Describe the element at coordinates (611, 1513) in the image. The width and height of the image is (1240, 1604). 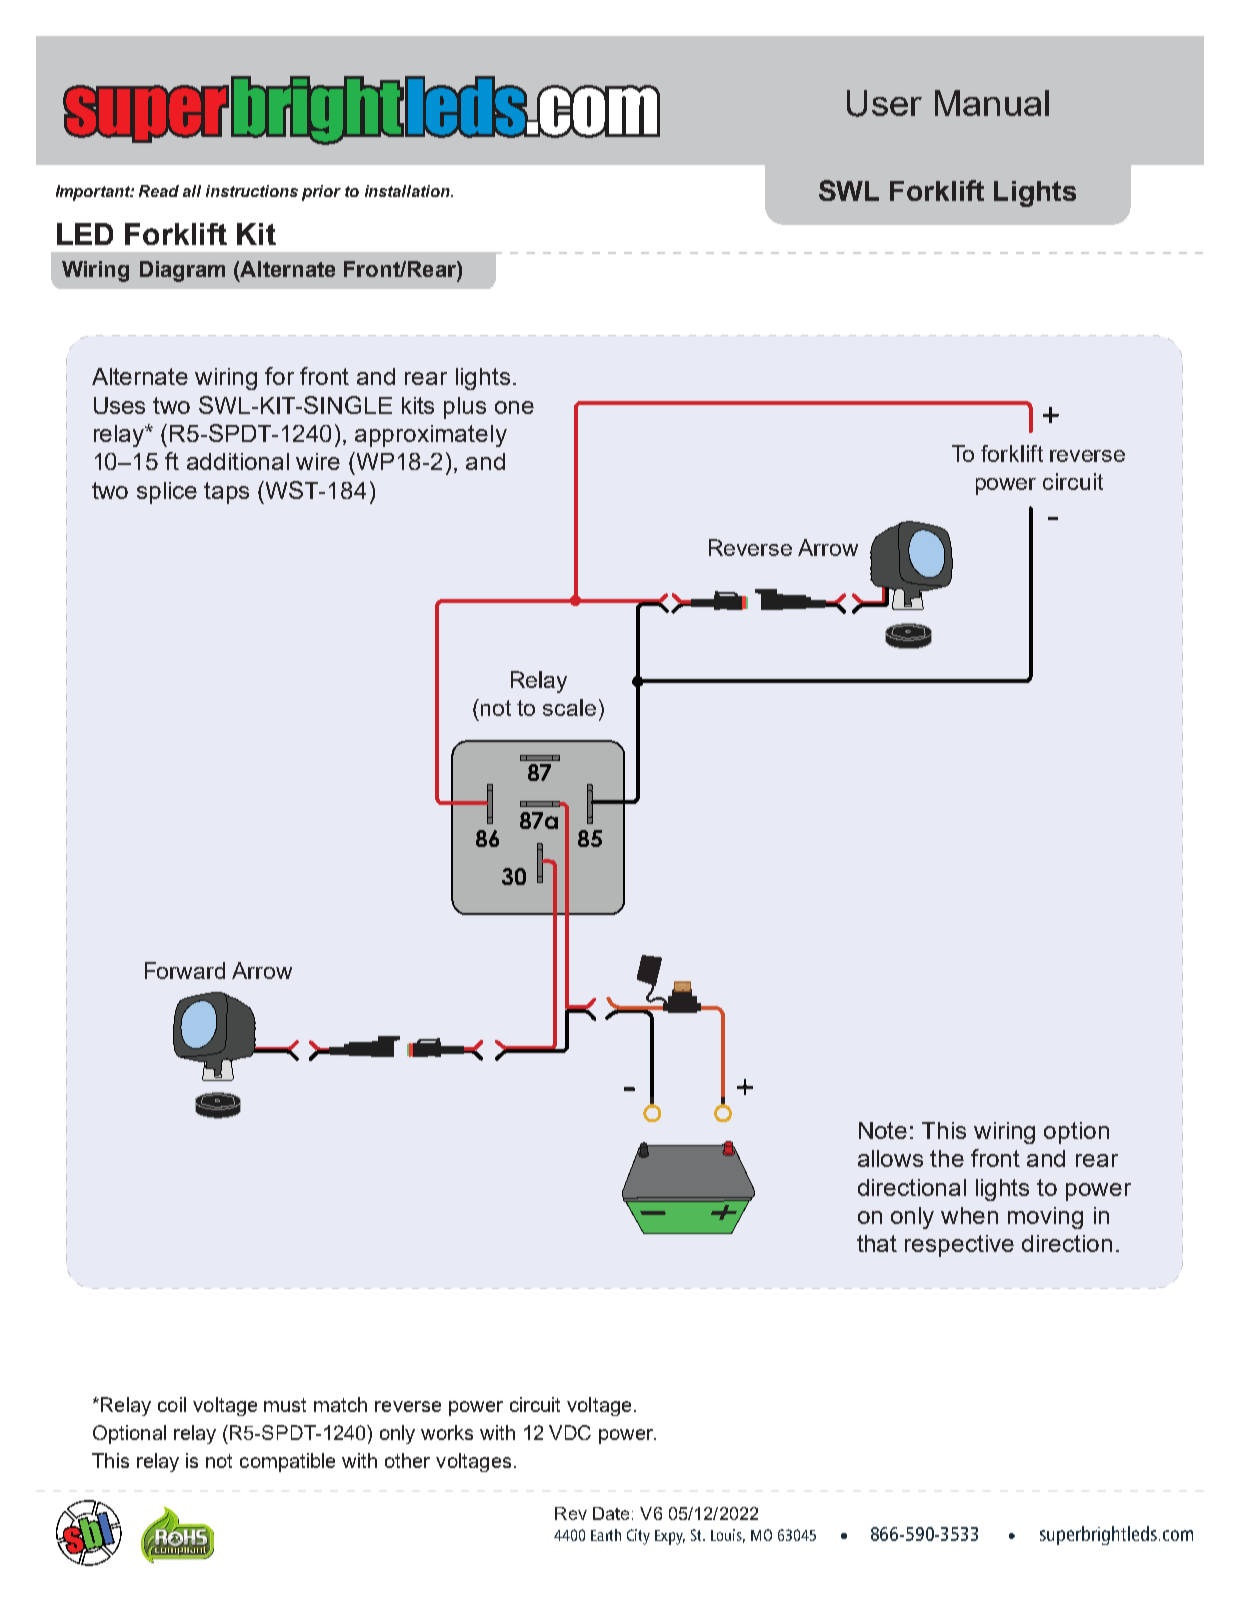
I see `Date` at that location.
